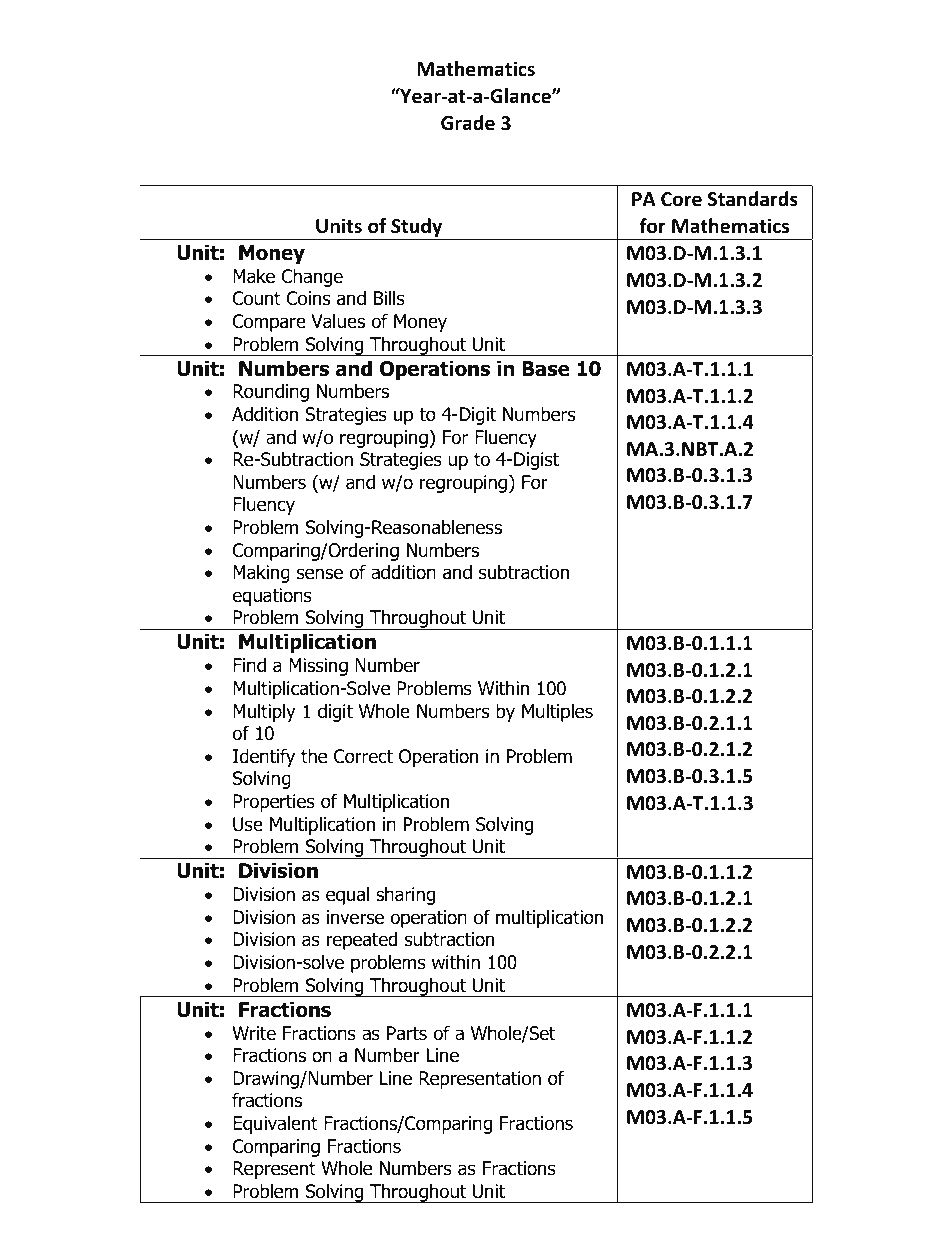 The width and height of the document is (952, 1233). What do you see at coordinates (347, 896) in the document?
I see `equal` at bounding box center [347, 896].
